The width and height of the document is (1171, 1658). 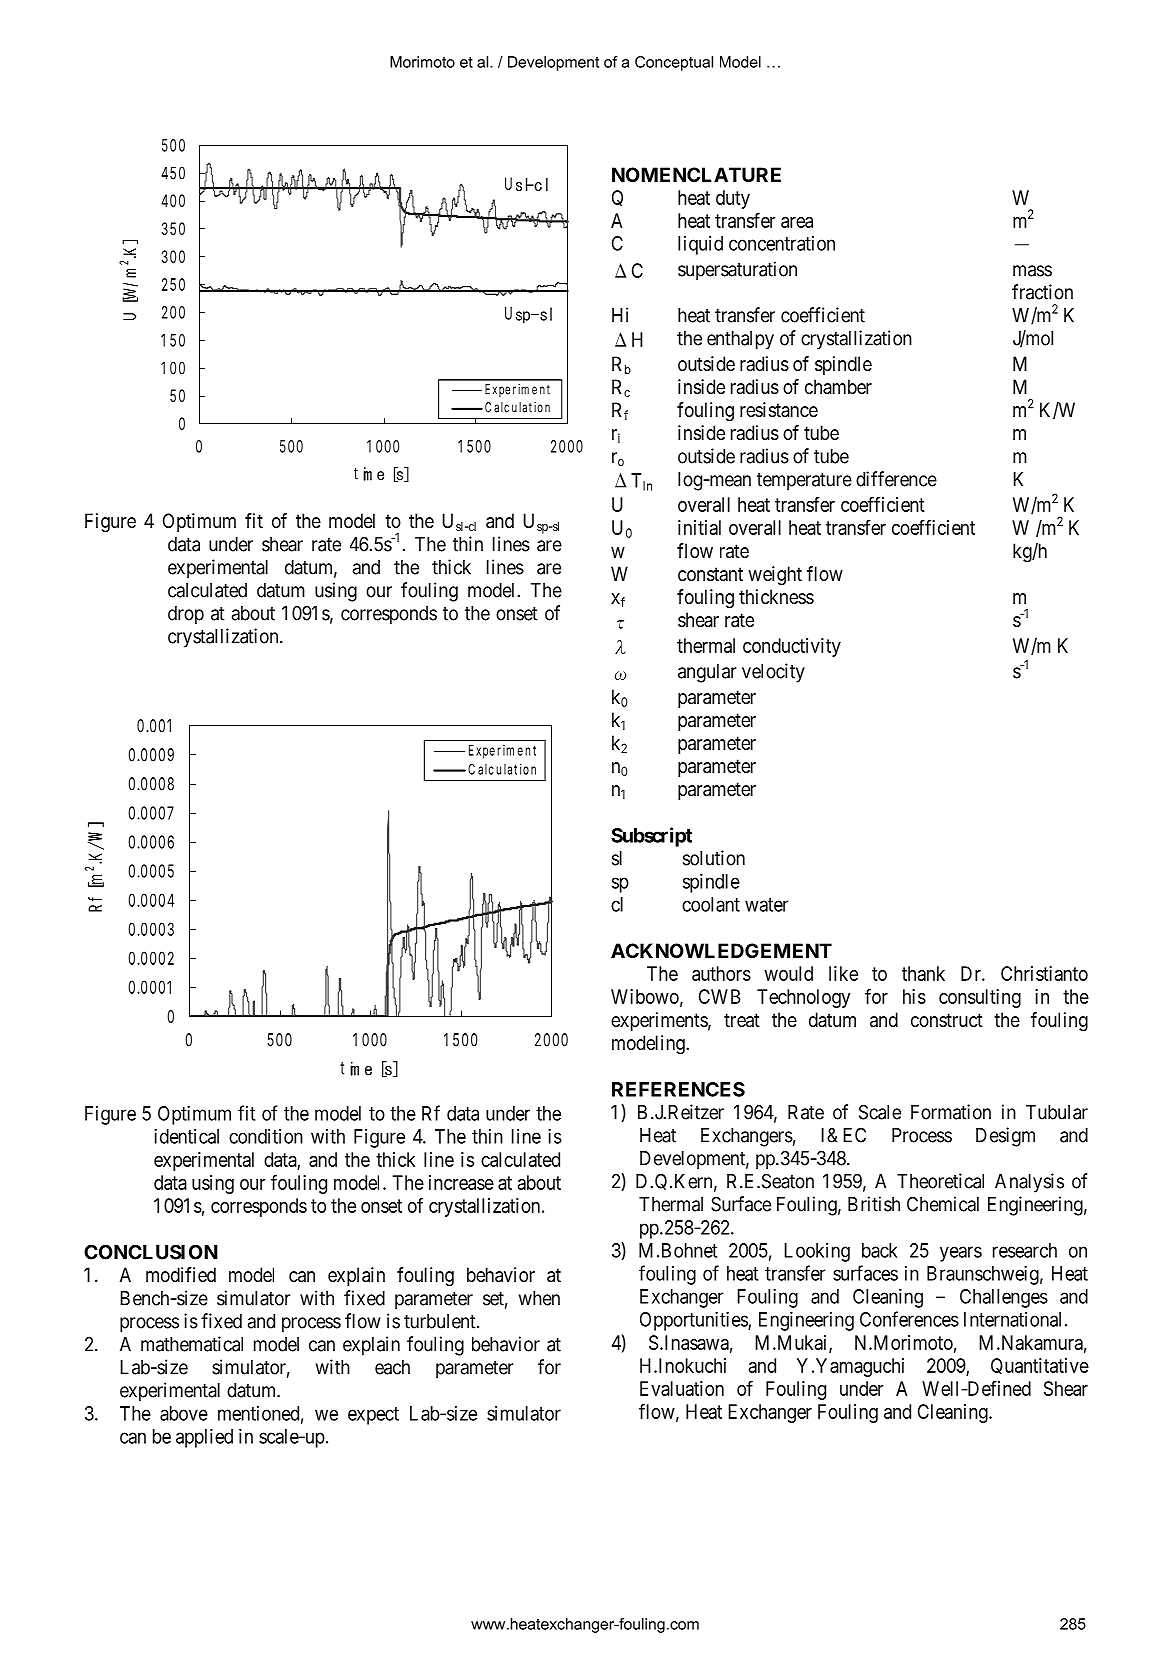 What do you see at coordinates (674, 63) in the document?
I see `Conceptual` at bounding box center [674, 63].
